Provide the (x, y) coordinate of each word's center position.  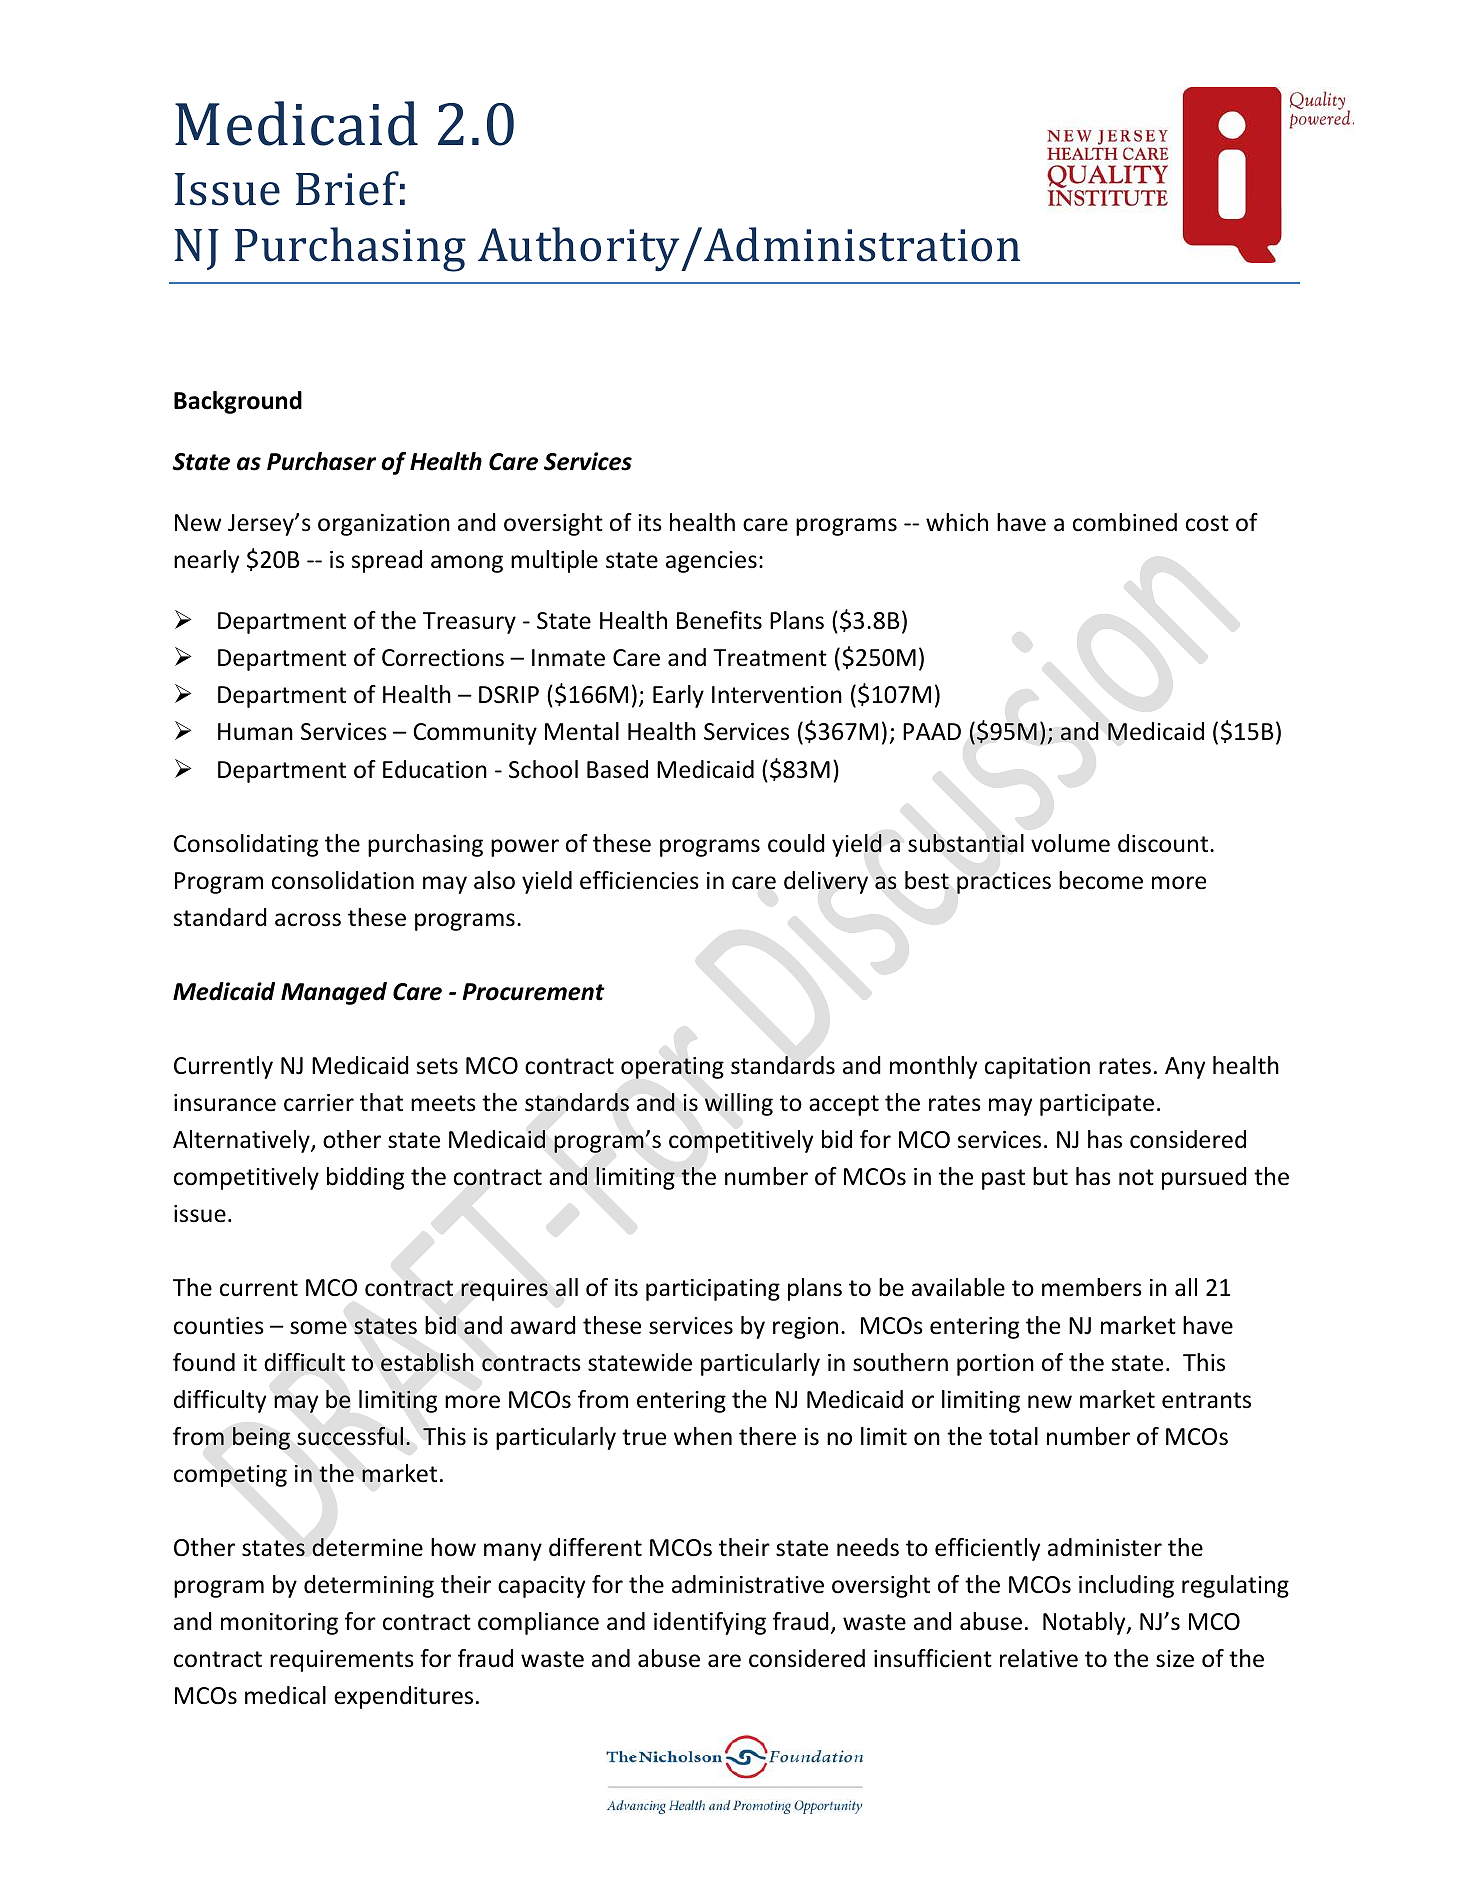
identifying (710, 1623)
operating (672, 1068)
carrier (319, 1103)
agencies (711, 562)
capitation (1037, 1068)
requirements (342, 1661)
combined (1125, 522)
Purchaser (321, 461)
